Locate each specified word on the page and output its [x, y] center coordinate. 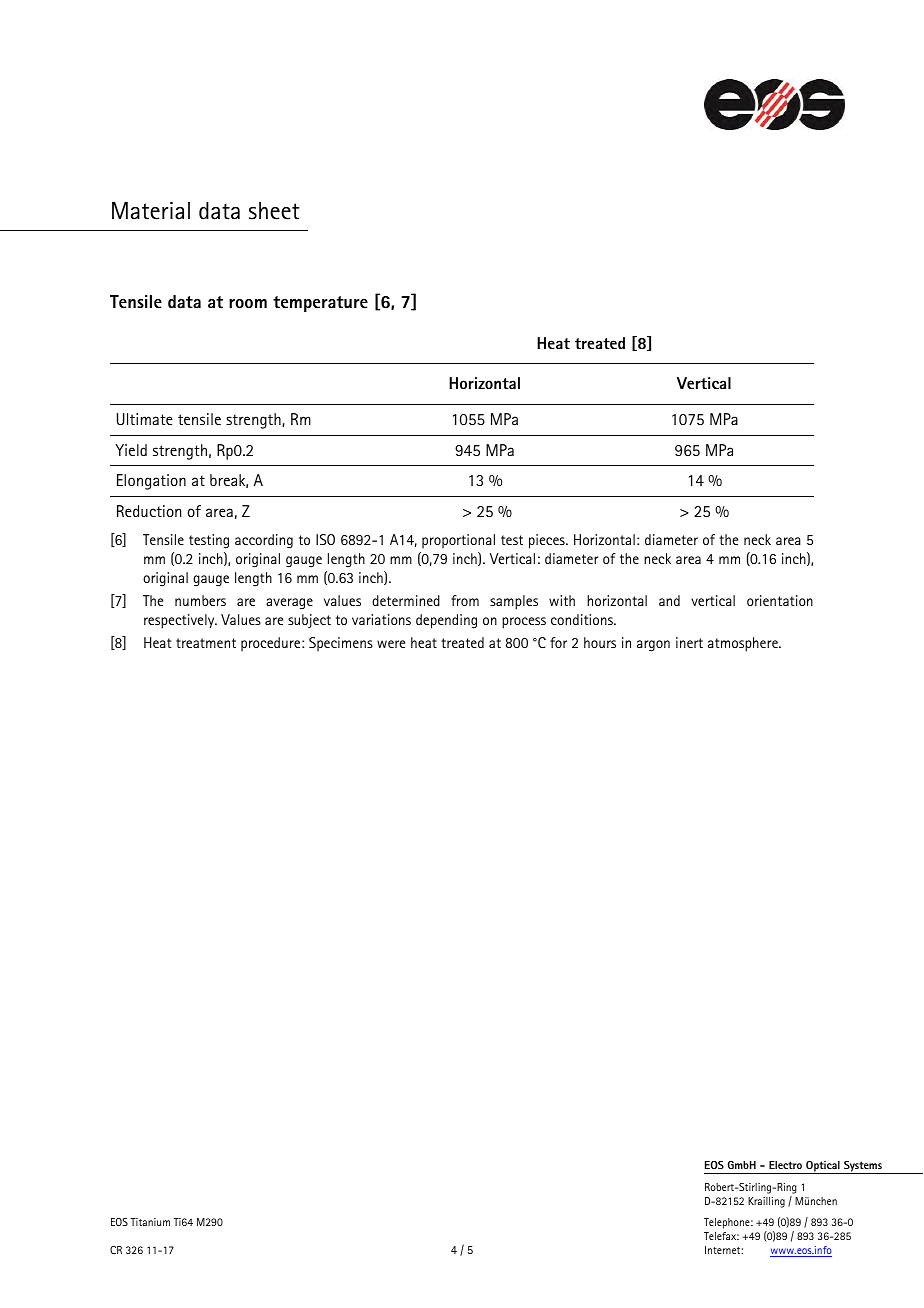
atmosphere [744, 644]
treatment [206, 643]
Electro [785, 1165]
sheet [274, 211]
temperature [320, 304]
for [558, 642]
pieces [548, 541]
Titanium [150, 1222]
